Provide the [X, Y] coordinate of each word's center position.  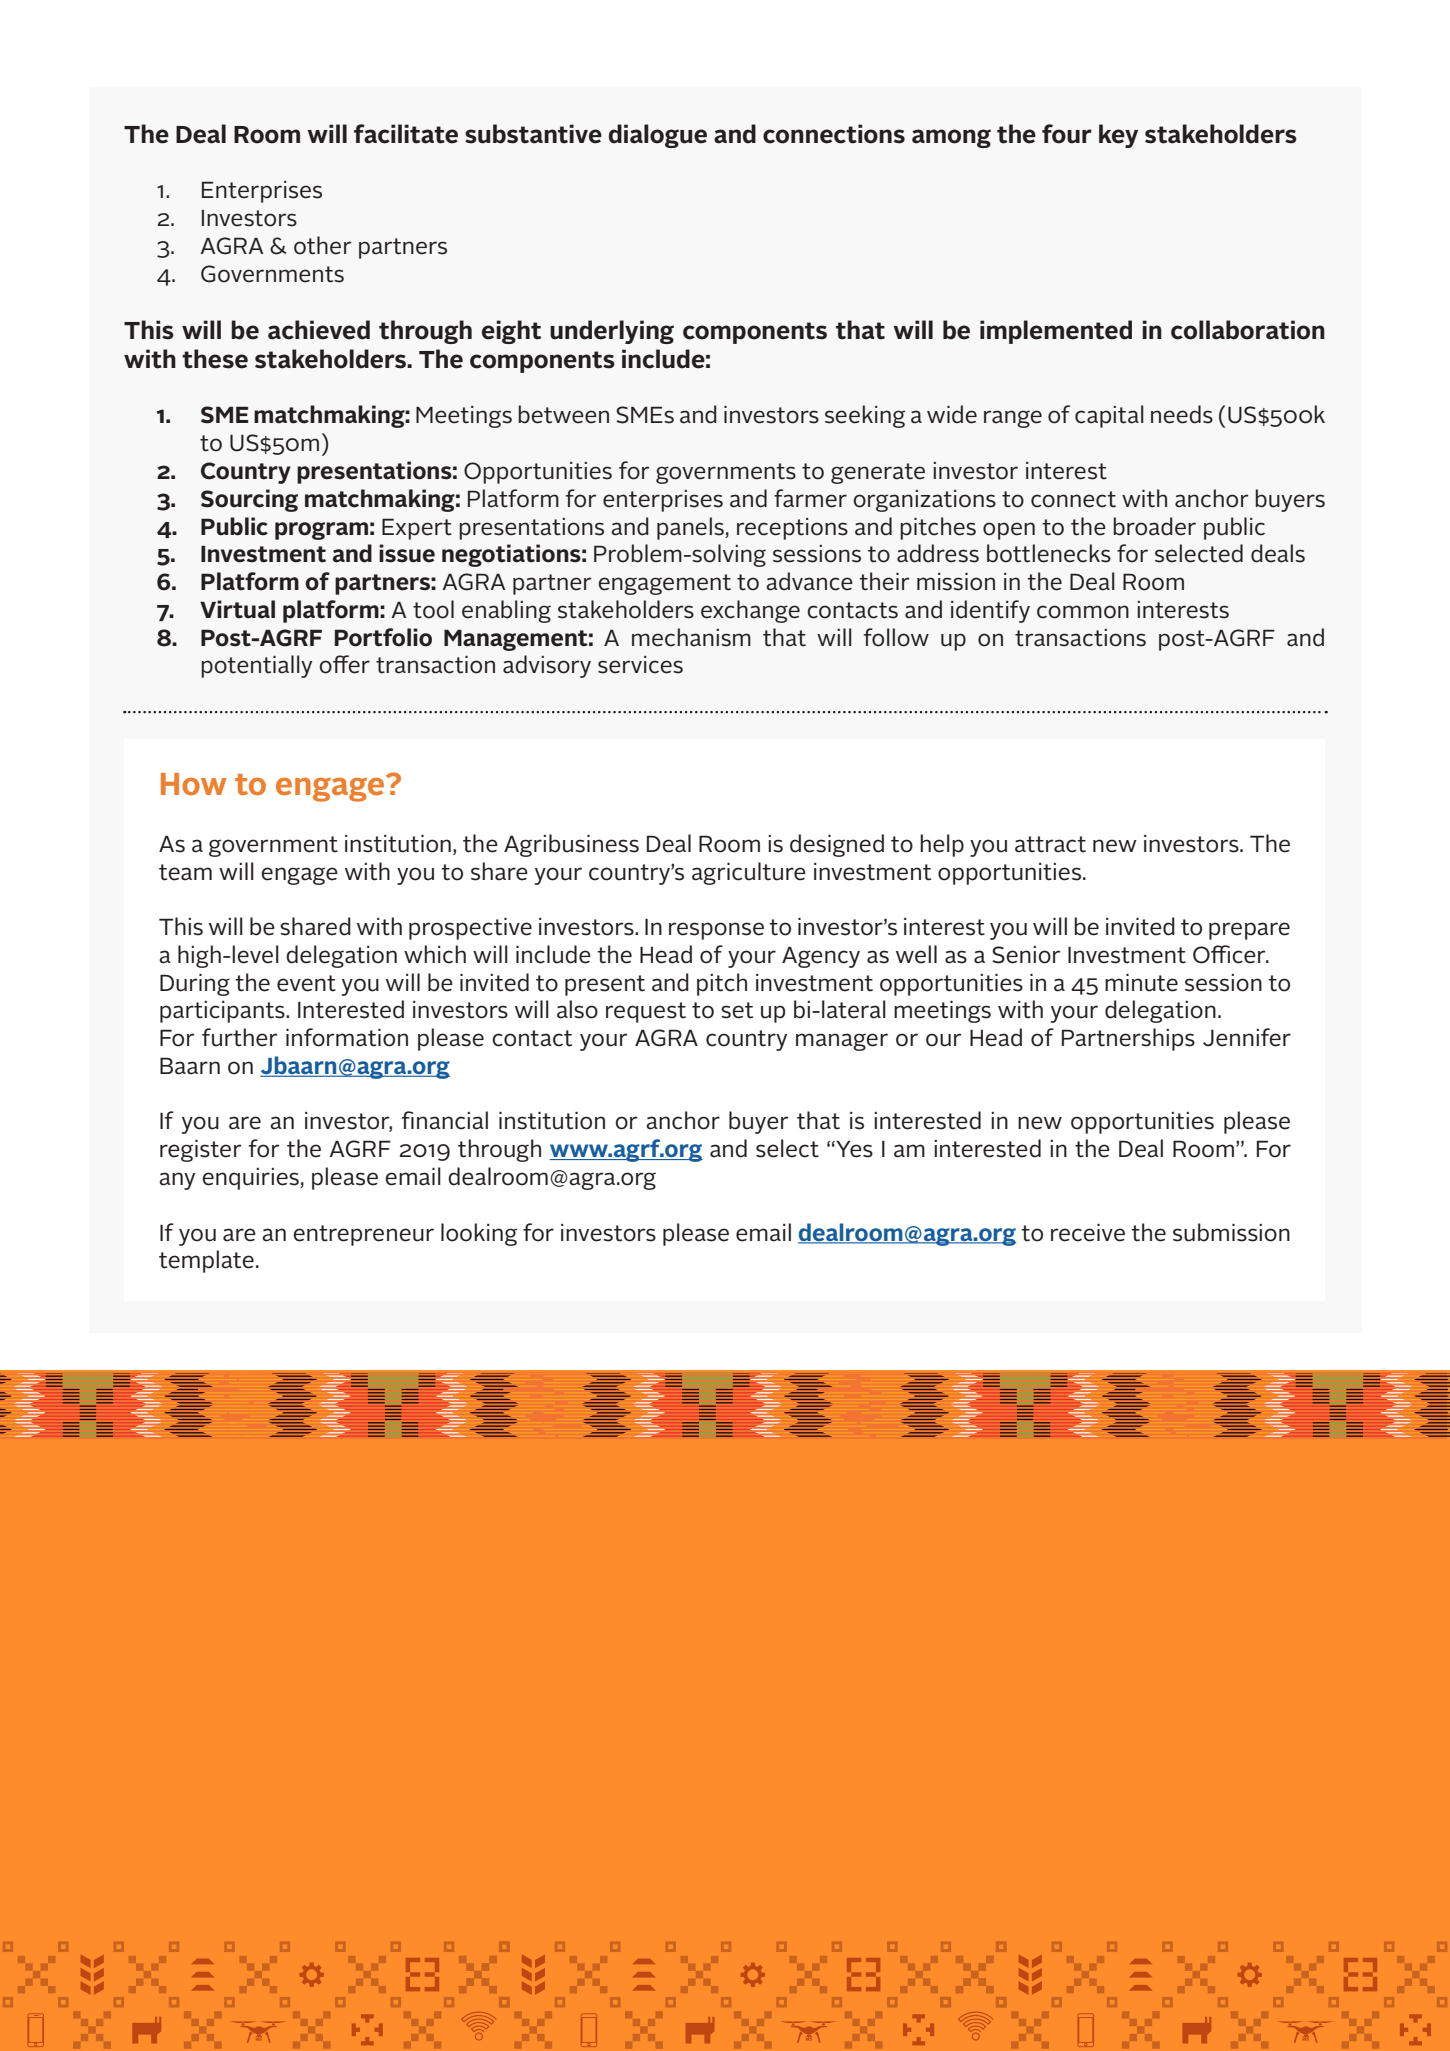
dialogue [658, 136]
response [716, 931]
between [563, 414]
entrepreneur [363, 1235]
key [1118, 136]
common [1083, 612]
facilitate [406, 134]
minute [1141, 983]
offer [344, 664]
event [306, 983]
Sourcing [249, 500]
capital [1109, 416]
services [640, 665]
